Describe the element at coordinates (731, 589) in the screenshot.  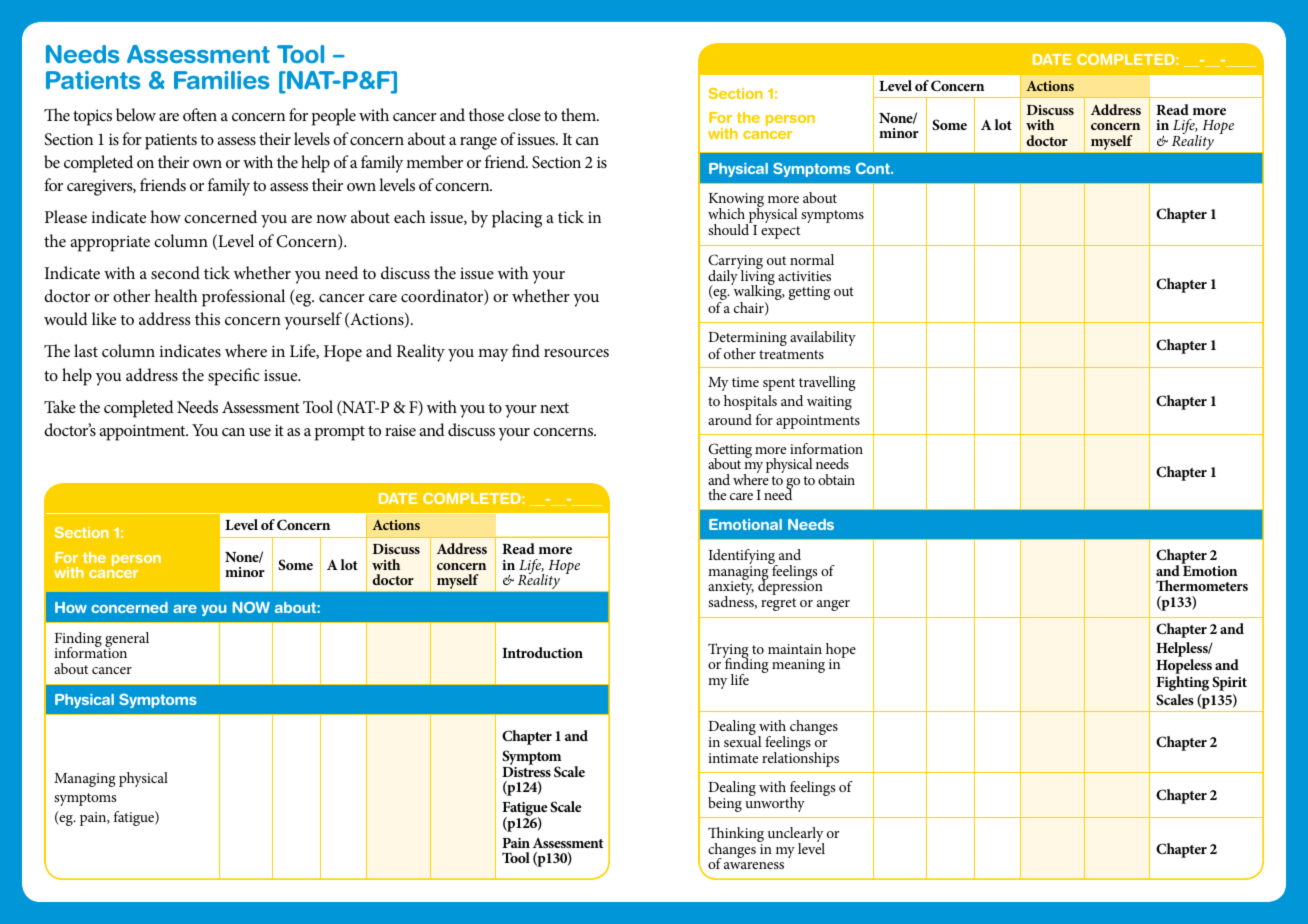
I see `anxiety` at that location.
